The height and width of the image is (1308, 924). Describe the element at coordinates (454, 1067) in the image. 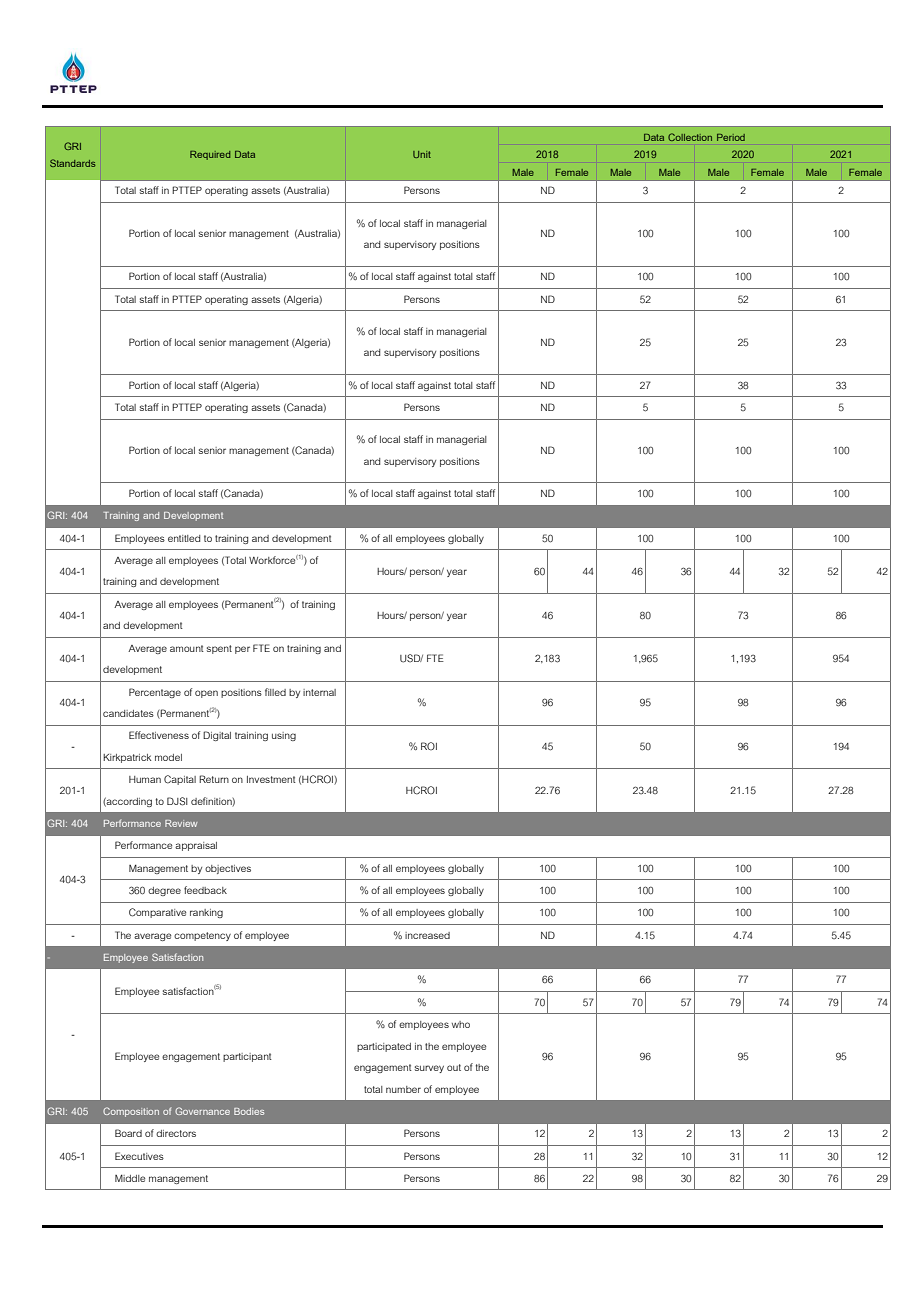

I see `out` at that location.
